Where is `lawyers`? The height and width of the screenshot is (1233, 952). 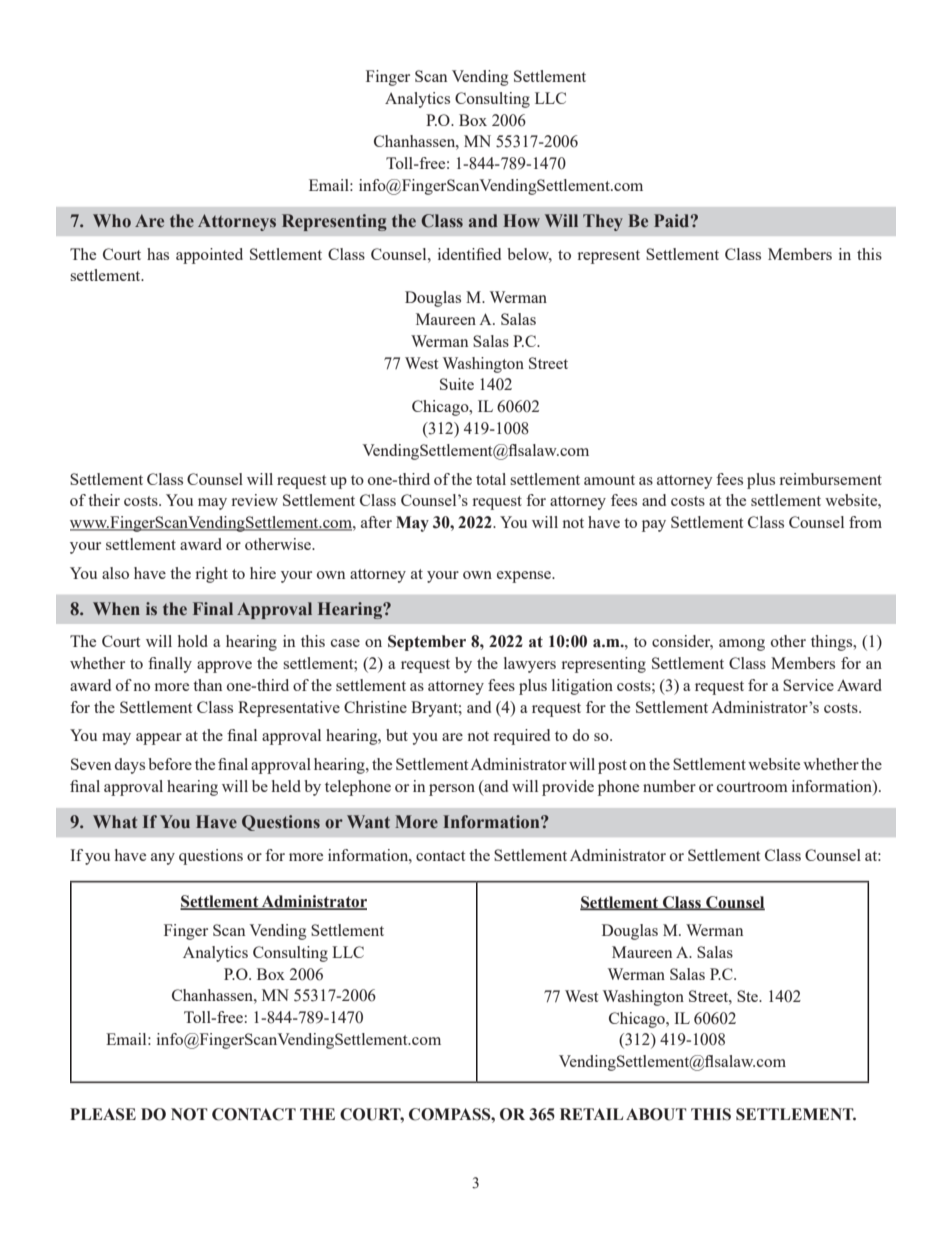 lawyers is located at coordinates (530, 665).
